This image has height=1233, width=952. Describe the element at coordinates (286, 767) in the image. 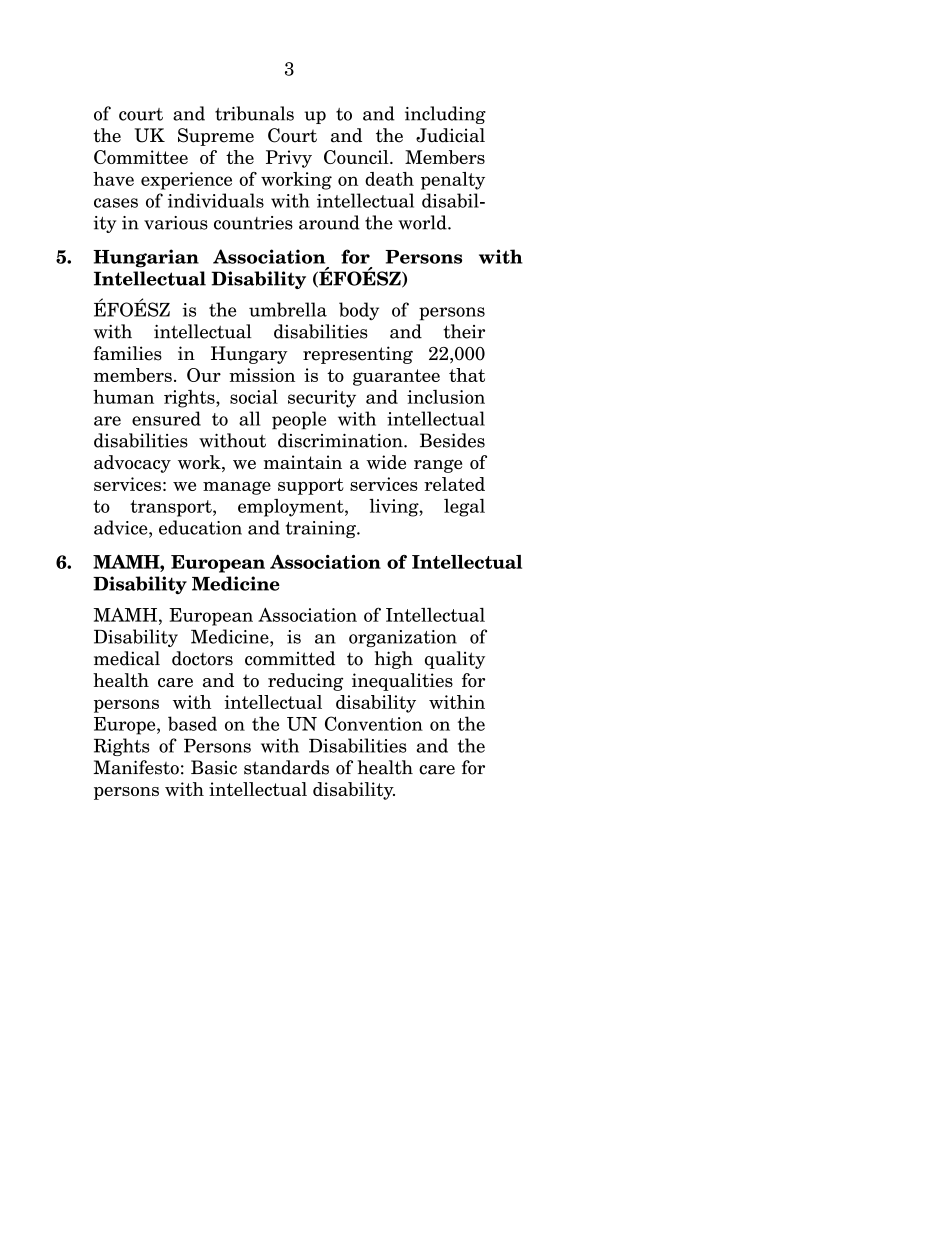

I see `standards` at that location.
